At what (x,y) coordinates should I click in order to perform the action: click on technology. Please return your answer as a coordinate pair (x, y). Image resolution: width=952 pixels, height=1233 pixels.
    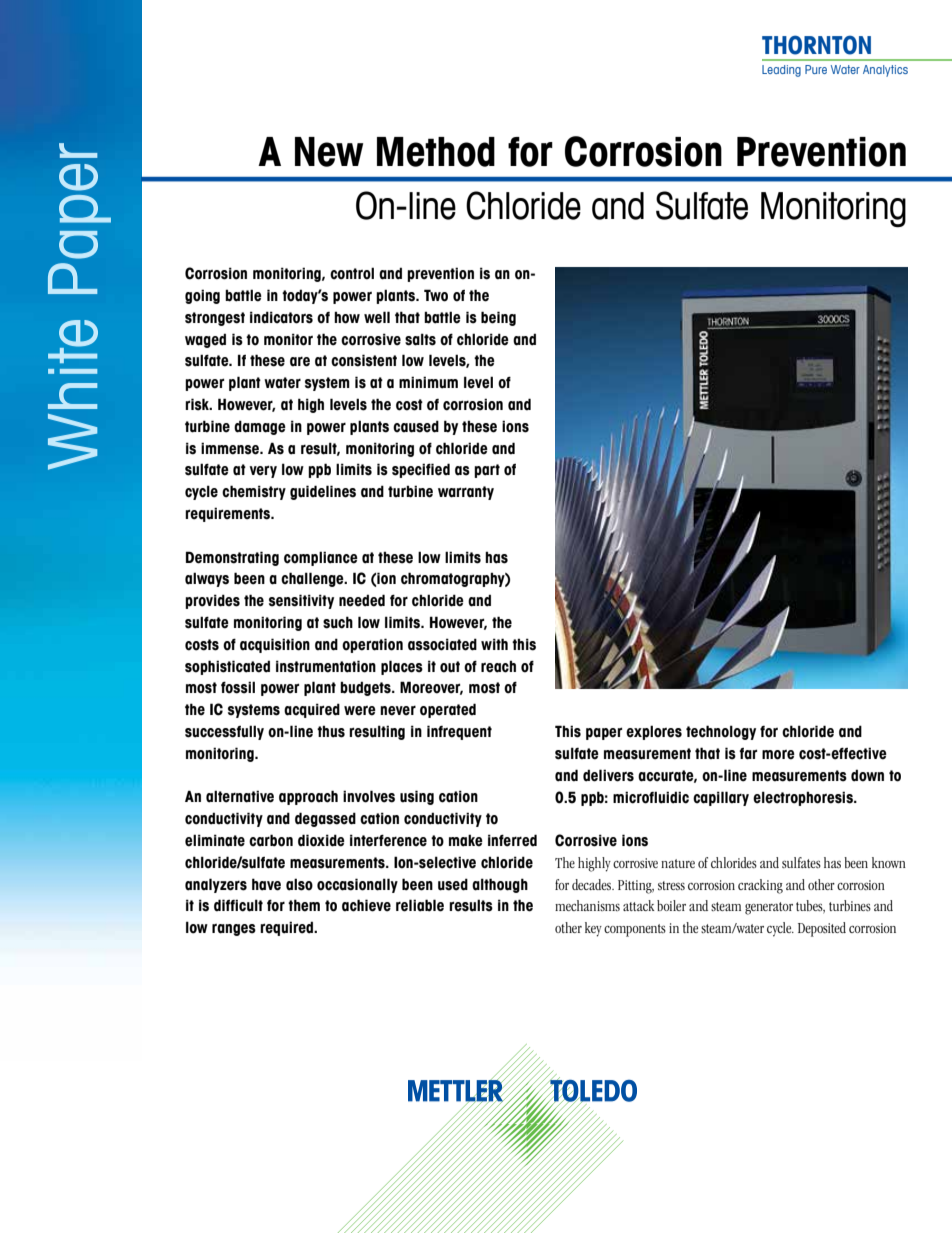
    Looking at the image, I should click on (721, 732).
